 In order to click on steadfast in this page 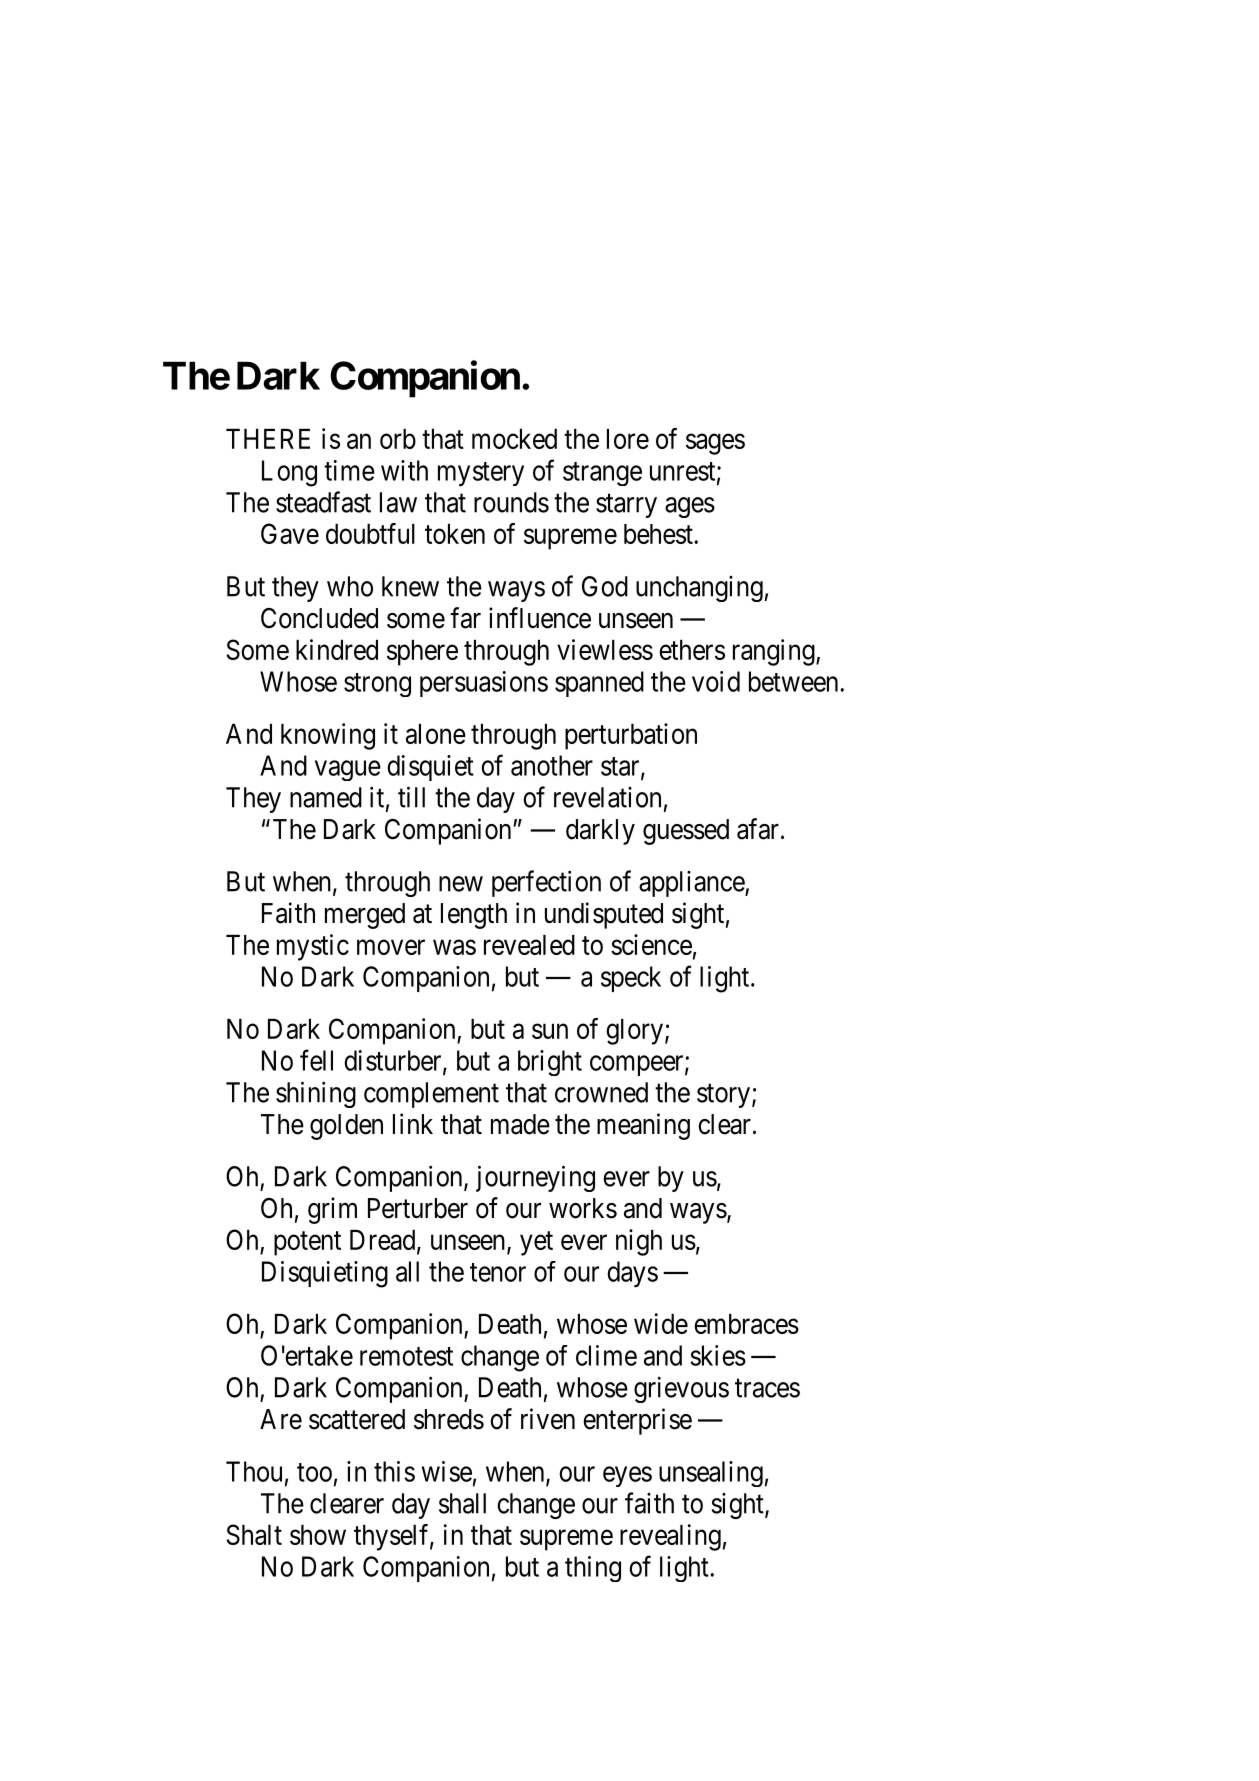, I will do `click(323, 502)`.
